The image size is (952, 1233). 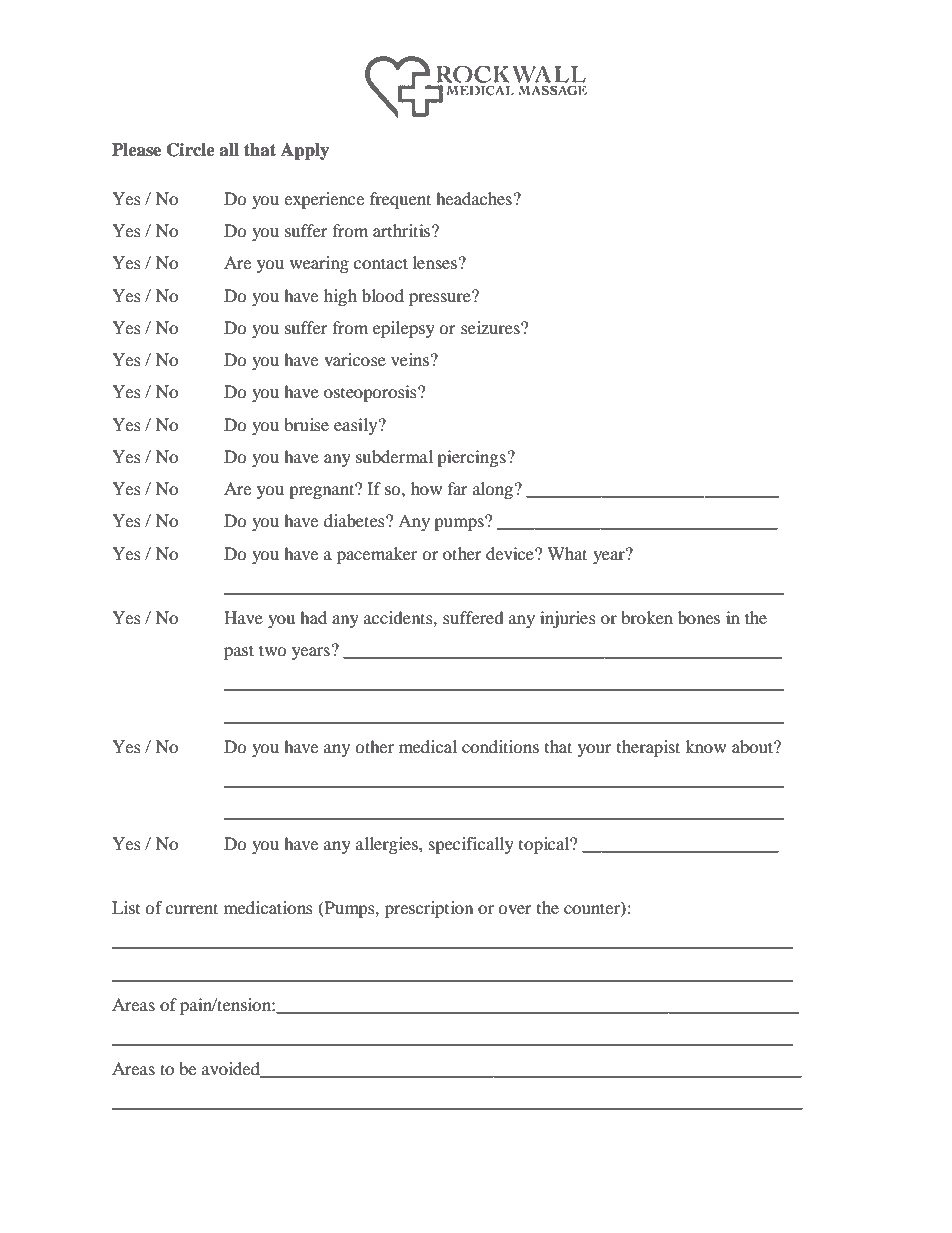 What do you see at coordinates (647, 617) in the screenshot?
I see `broken` at bounding box center [647, 617].
